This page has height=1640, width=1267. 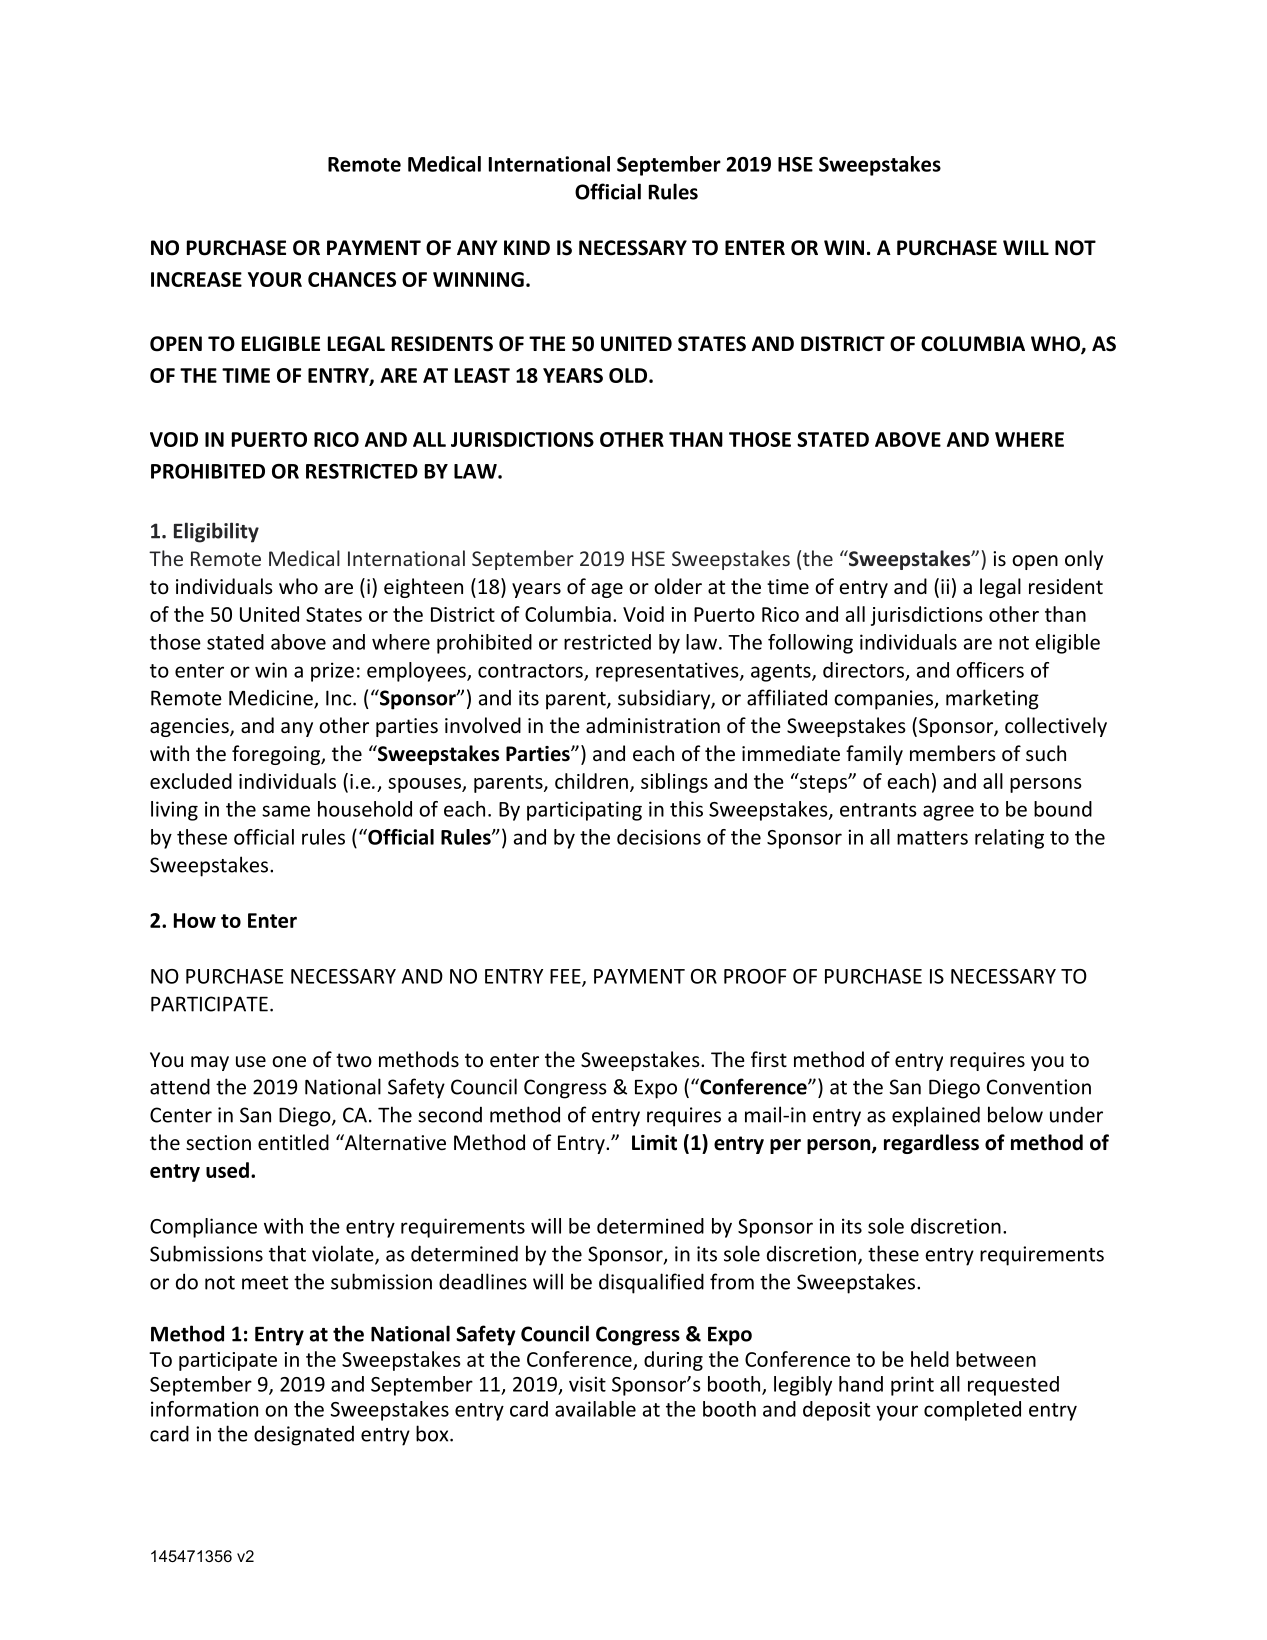 What do you see at coordinates (352, 279) in the page?
I see `CHANCES` at bounding box center [352, 279].
